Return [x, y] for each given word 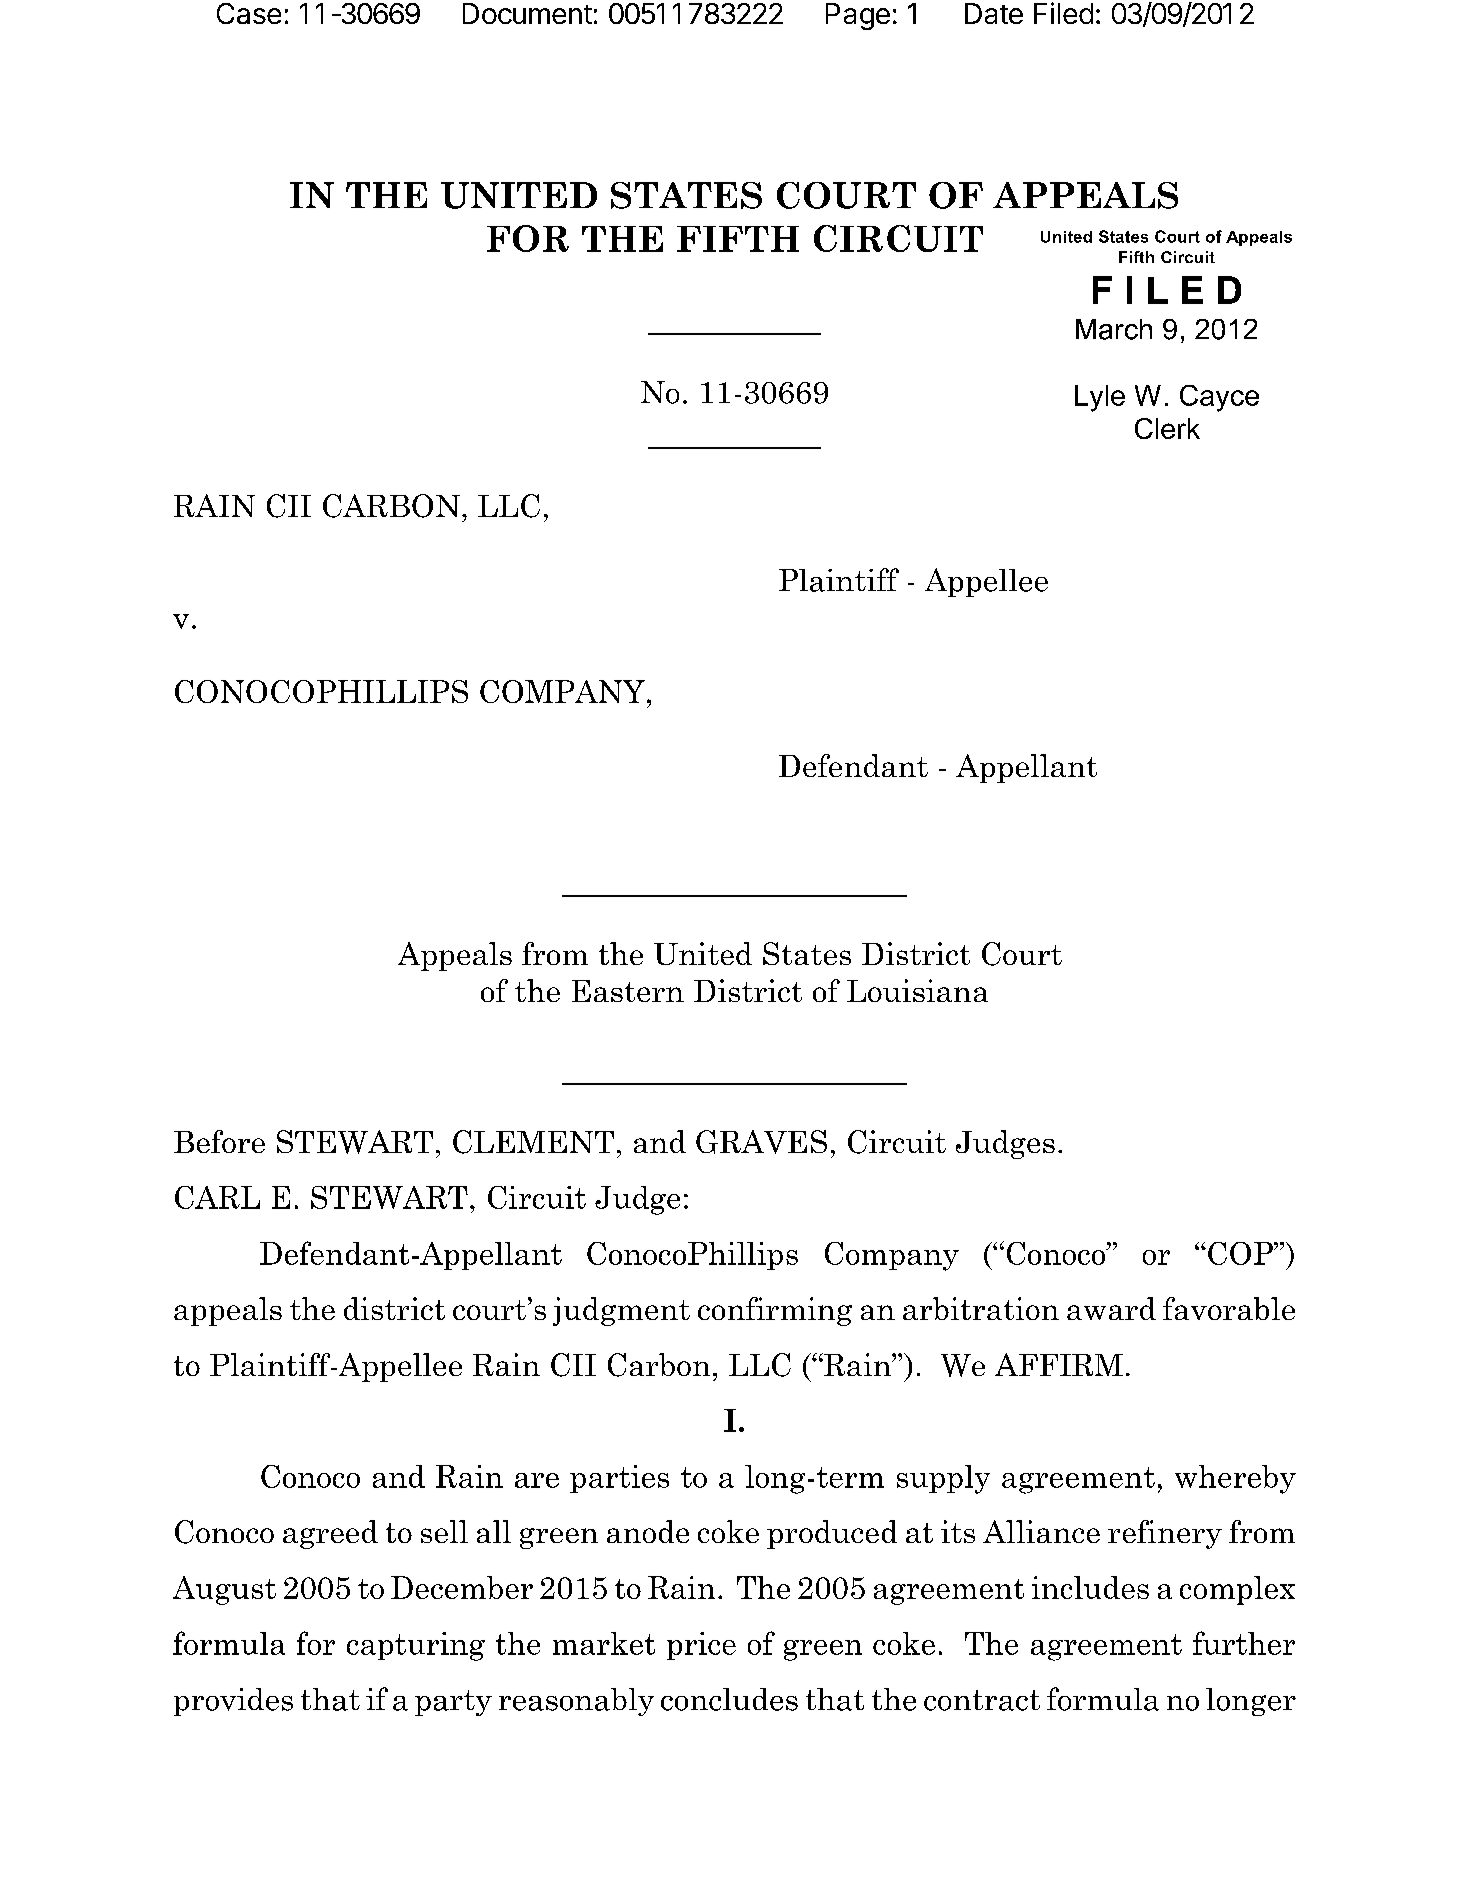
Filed [1063, 13]
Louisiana [917, 990]
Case [249, 13]
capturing [416, 1646]
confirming [775, 1311]
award [1111, 1308]
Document [527, 13]
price [701, 1646]
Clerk [1167, 428]
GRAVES [761, 1142]
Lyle [1100, 398]
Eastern [628, 991]
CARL [217, 1197]
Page [858, 16]
